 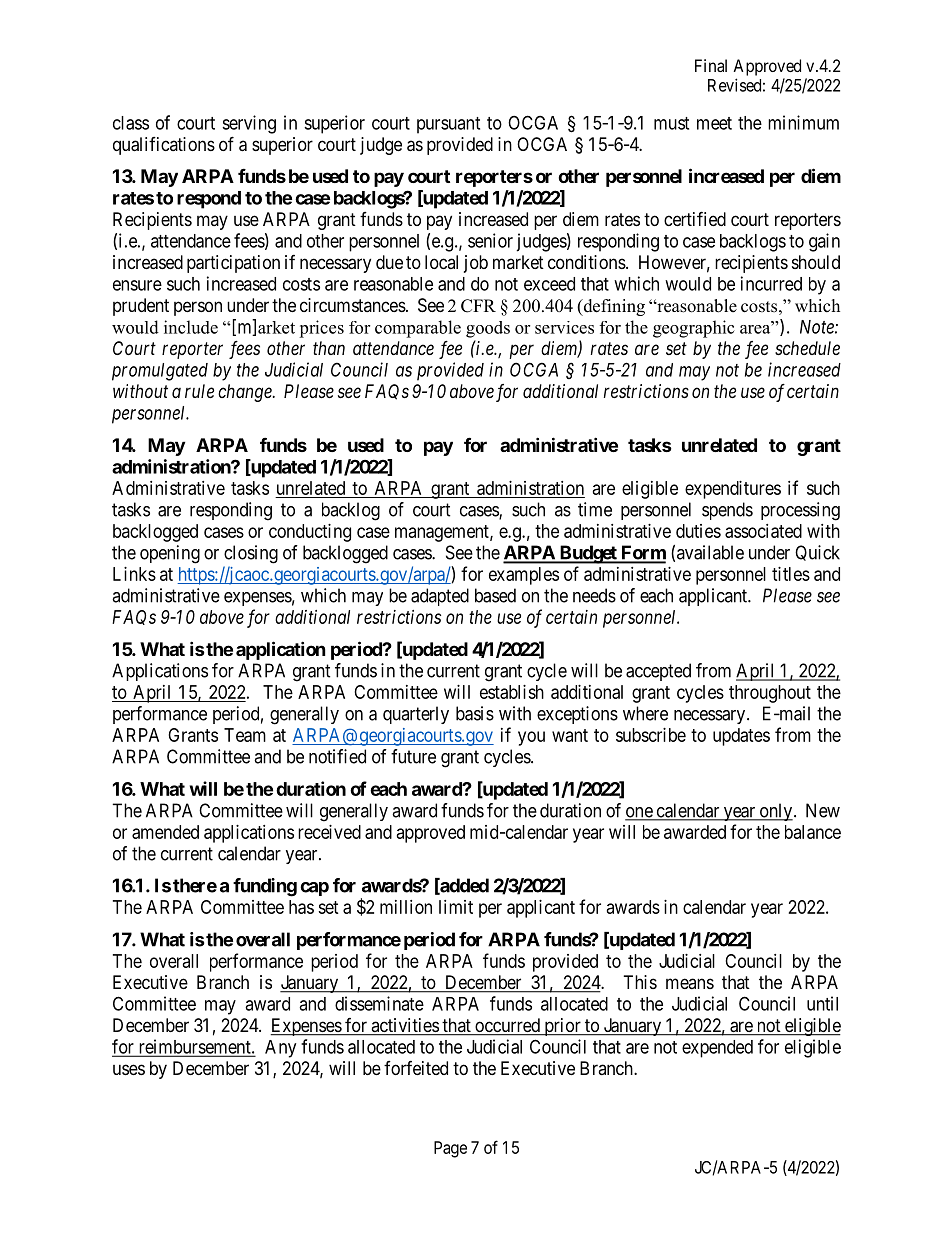 I want to click on area, so click(x=756, y=328).
